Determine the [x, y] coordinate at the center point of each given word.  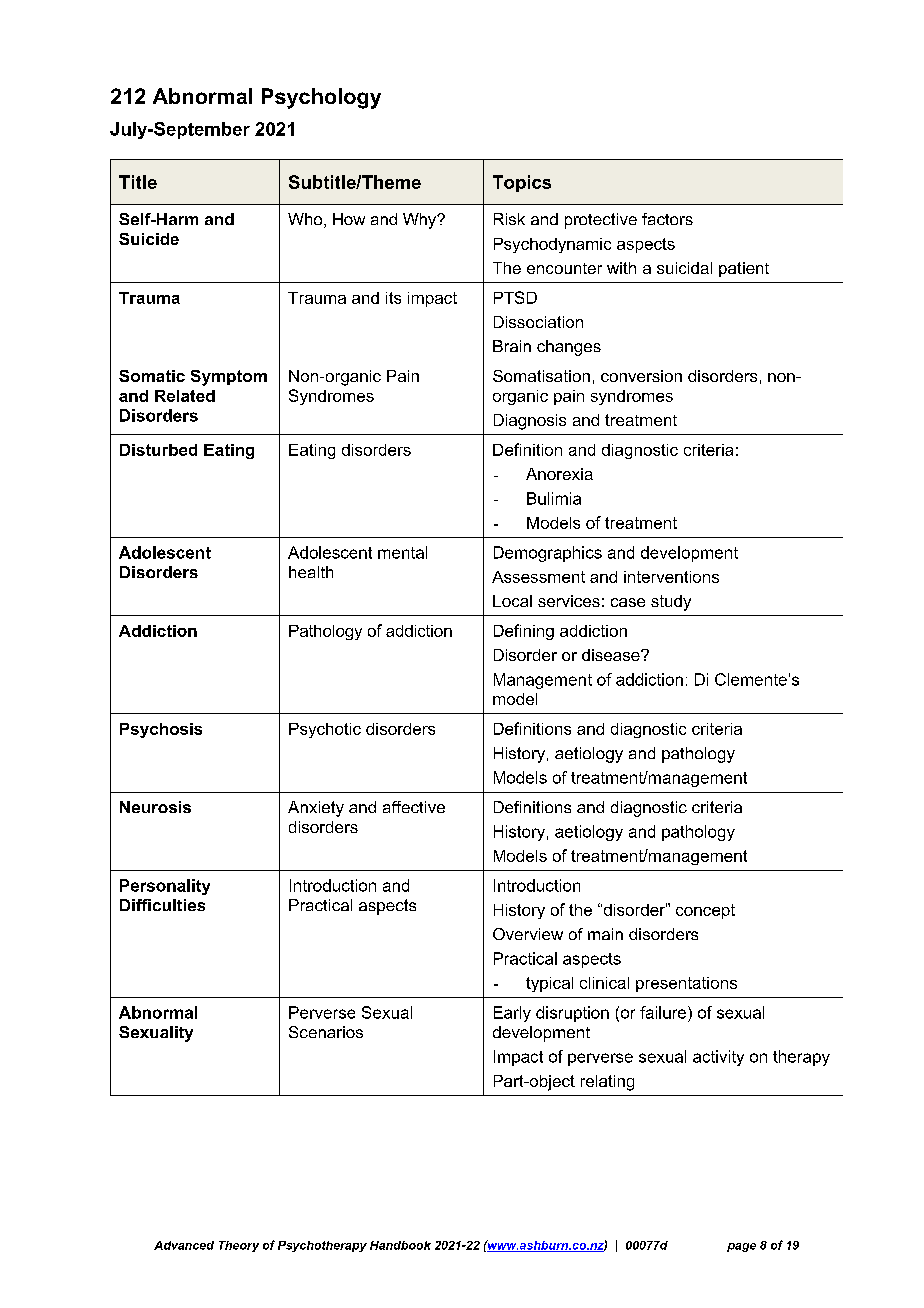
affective [414, 807]
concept [705, 911]
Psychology [321, 98]
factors [667, 219]
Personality [165, 887]
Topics [522, 183]
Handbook [400, 1245]
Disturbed [158, 450]
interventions [671, 577]
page [741, 1247]
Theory [239, 1246]
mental [402, 552]
